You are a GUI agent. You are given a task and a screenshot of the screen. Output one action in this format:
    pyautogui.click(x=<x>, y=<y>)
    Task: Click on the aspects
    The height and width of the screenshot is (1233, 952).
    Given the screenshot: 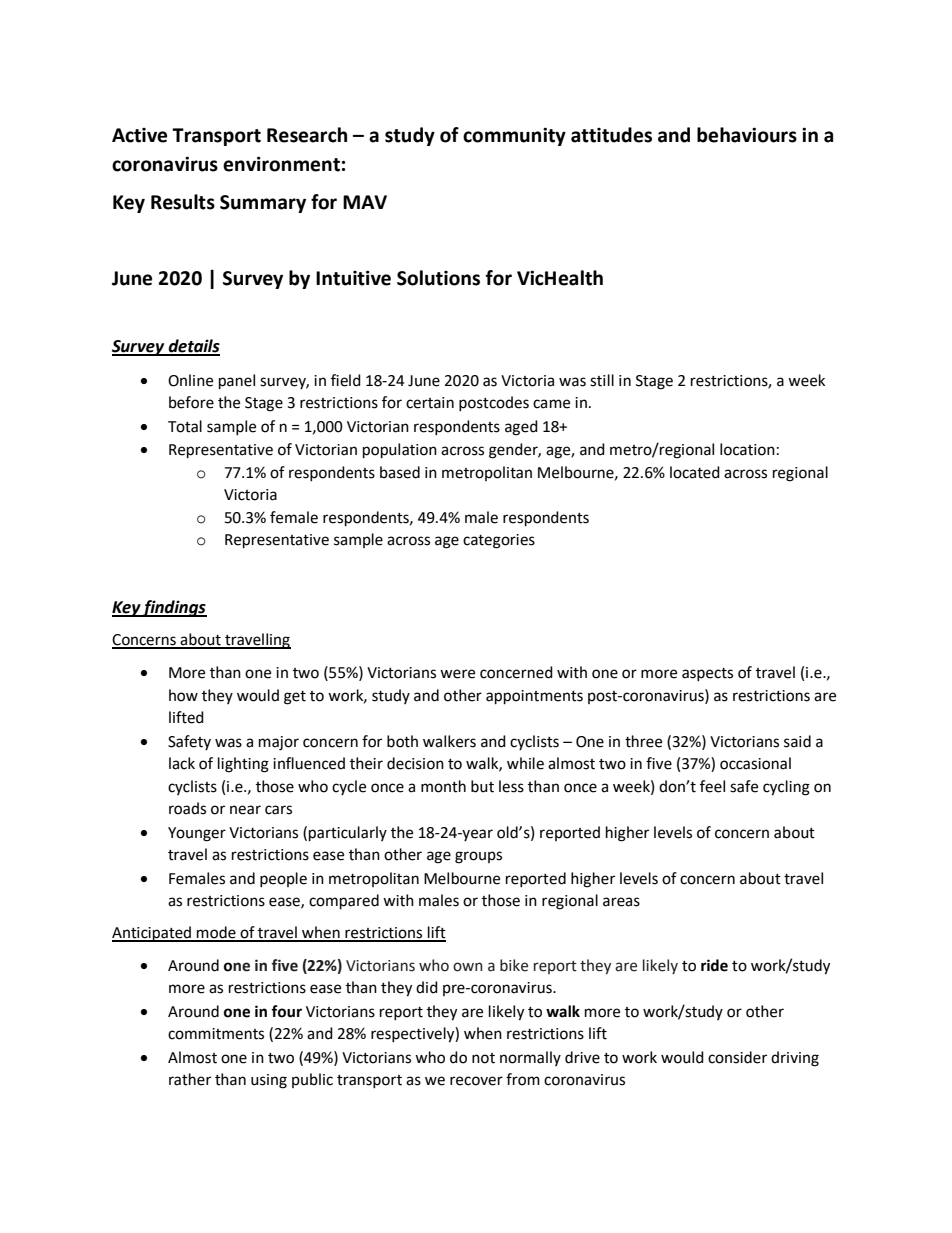 What is the action you would take?
    pyautogui.click(x=707, y=674)
